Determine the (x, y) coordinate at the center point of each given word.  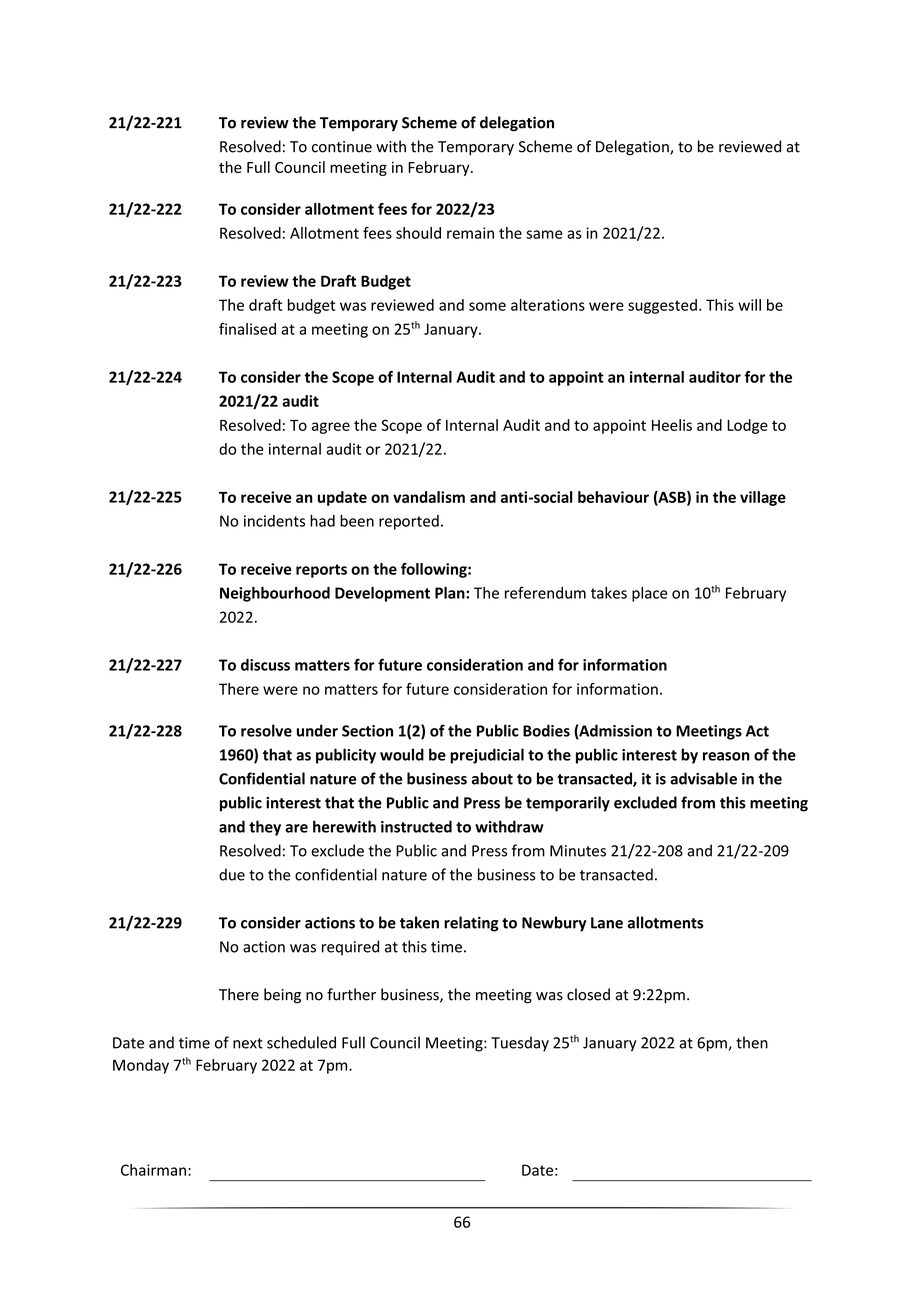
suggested (662, 306)
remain (470, 233)
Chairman (153, 1170)
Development (382, 594)
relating (471, 924)
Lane (607, 923)
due (232, 874)
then (752, 1042)
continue (342, 147)
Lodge (747, 426)
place (650, 594)
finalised (247, 329)
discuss (265, 665)
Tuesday (520, 1044)
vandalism (429, 497)
